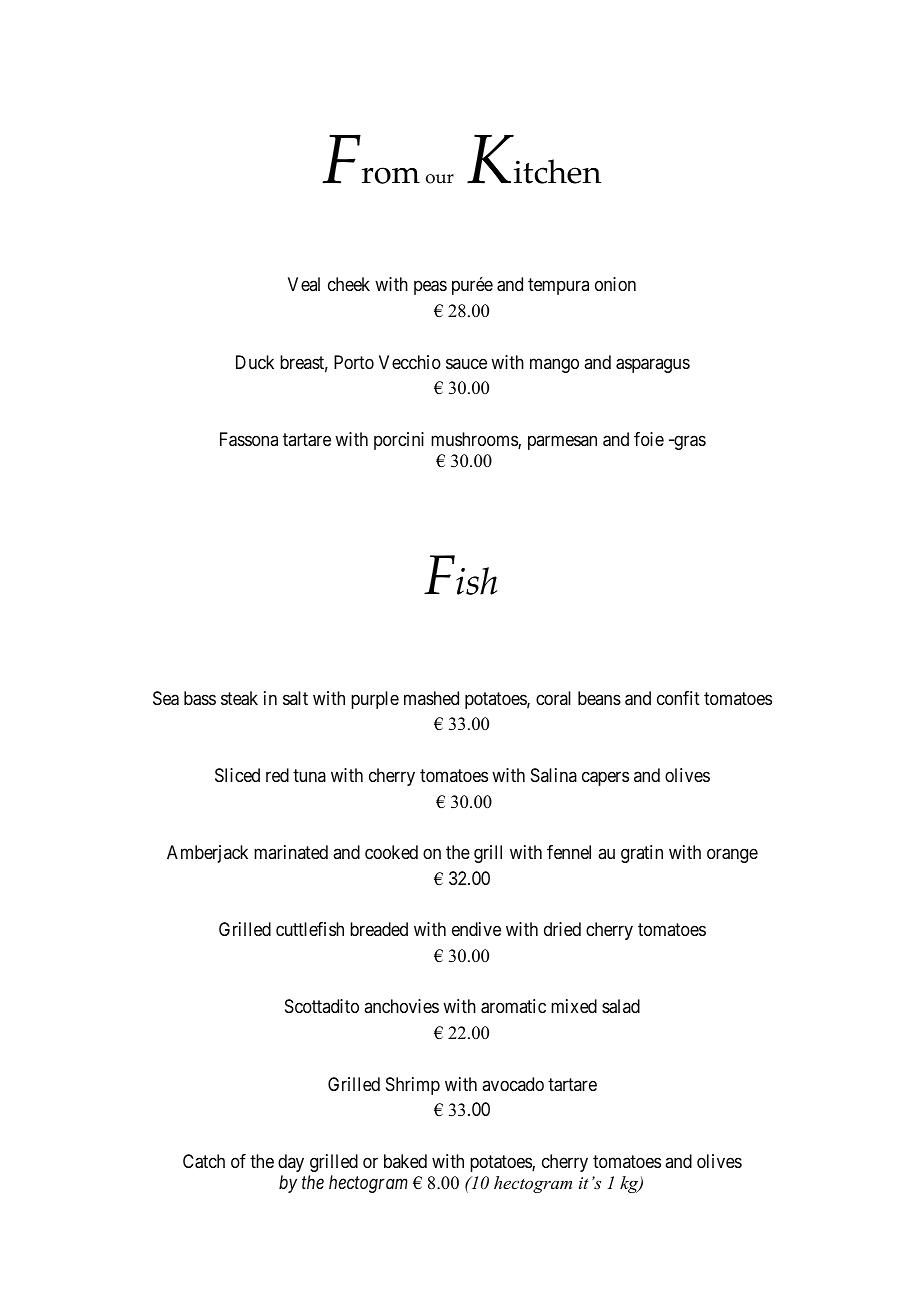 This document has width=924, height=1308. Describe the element at coordinates (399, 441) in the document. I see `porcini` at that location.
